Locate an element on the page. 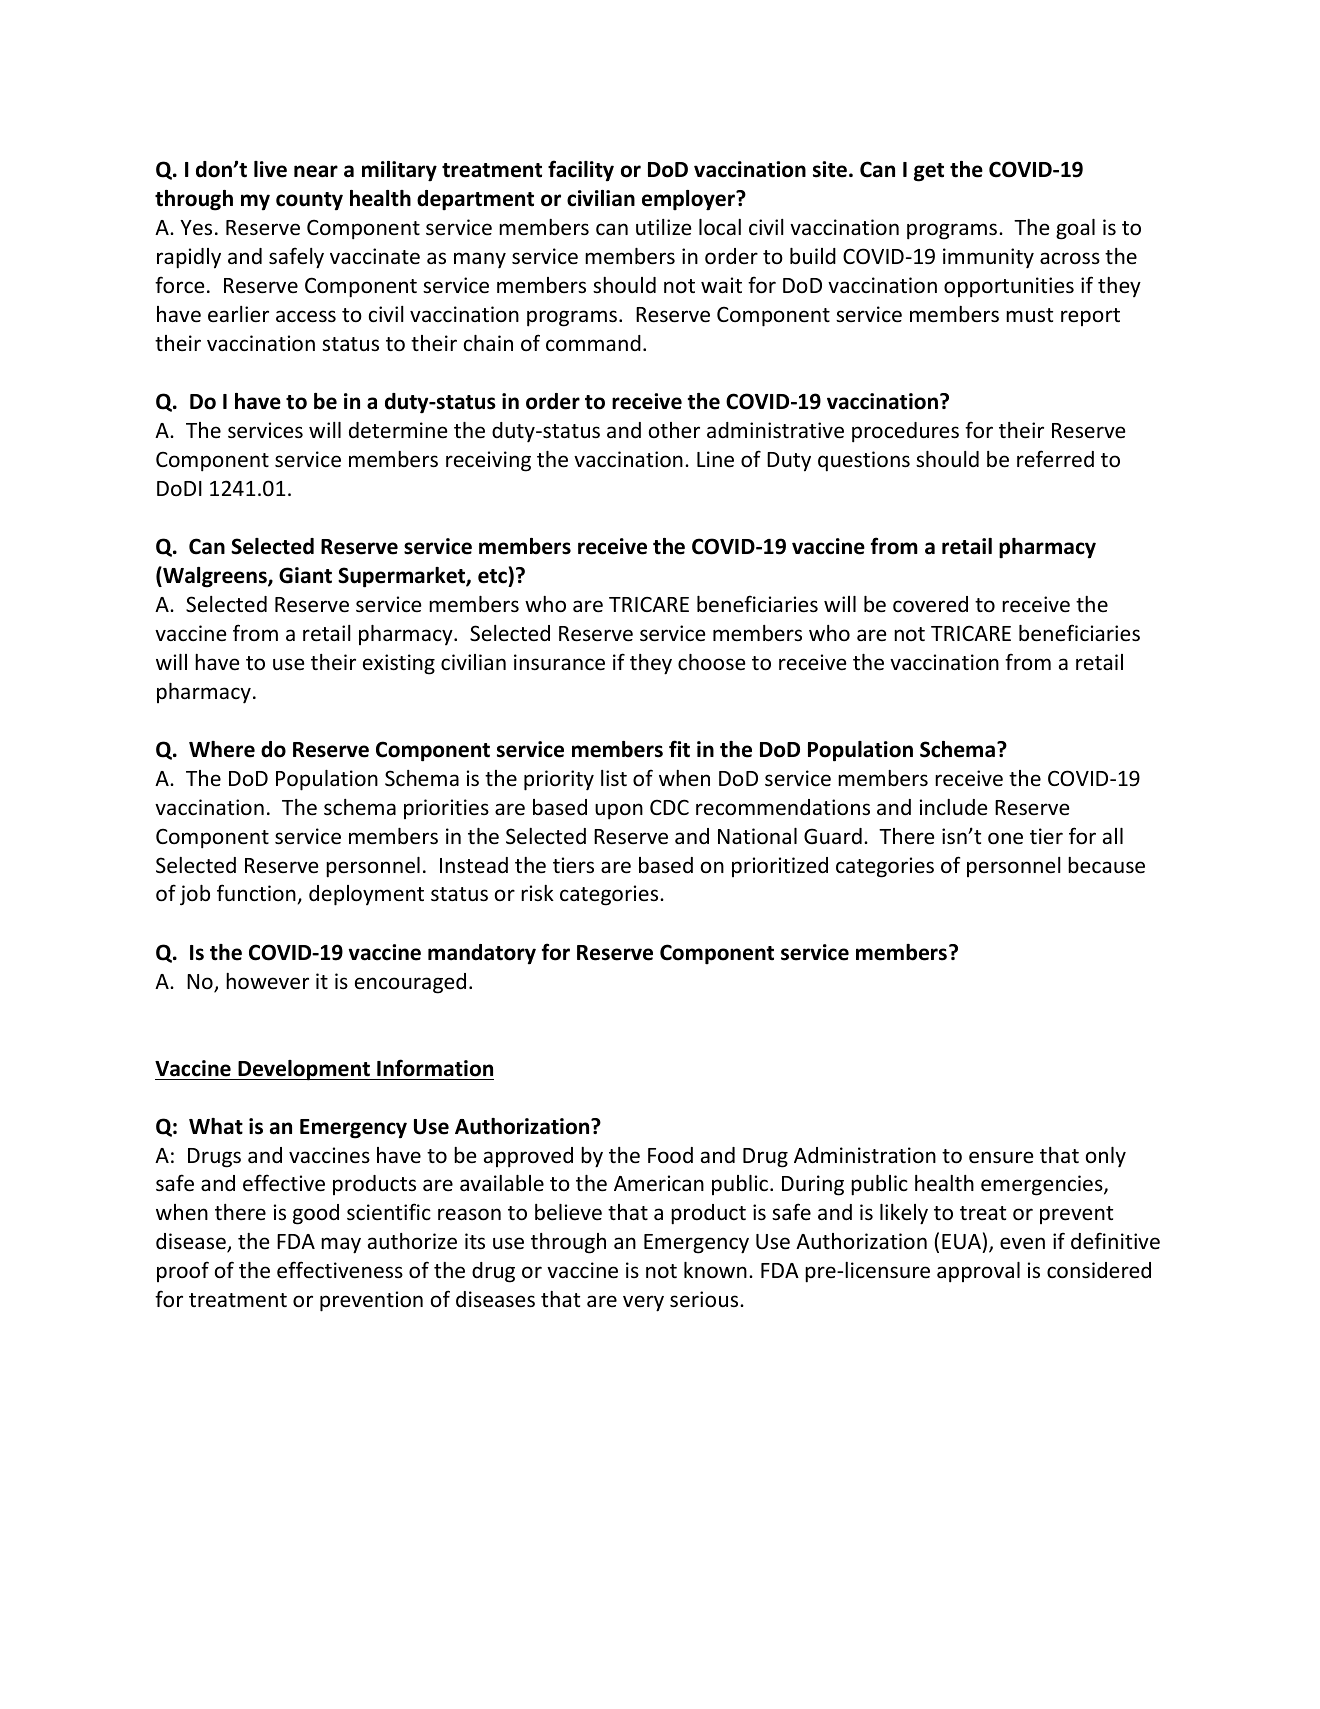 This image has width=1320, height=1709. employer is located at coordinates (689, 200).
